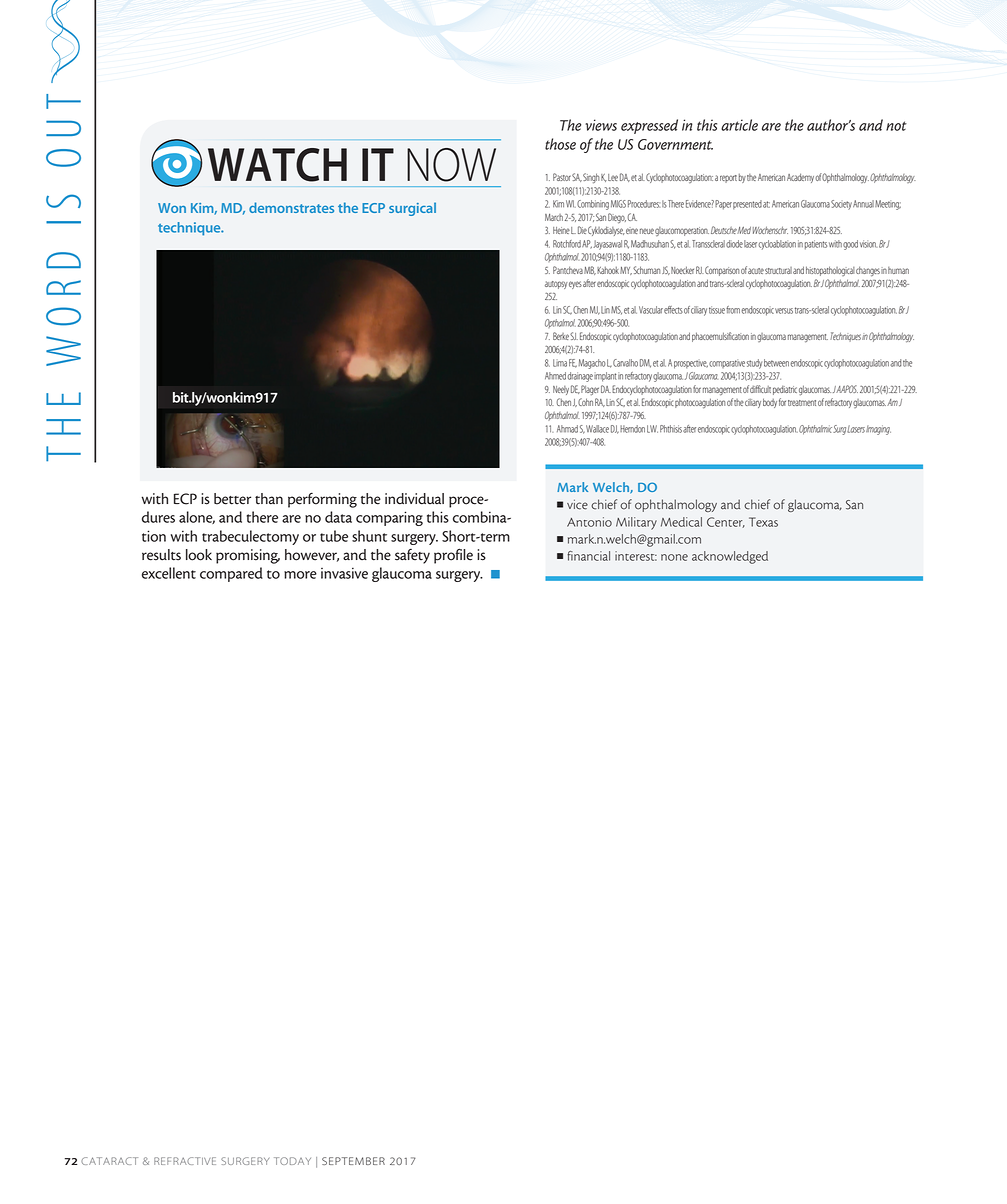 The image size is (1007, 1204). Describe the element at coordinates (800, 178) in the image. I see `Academy` at that location.
